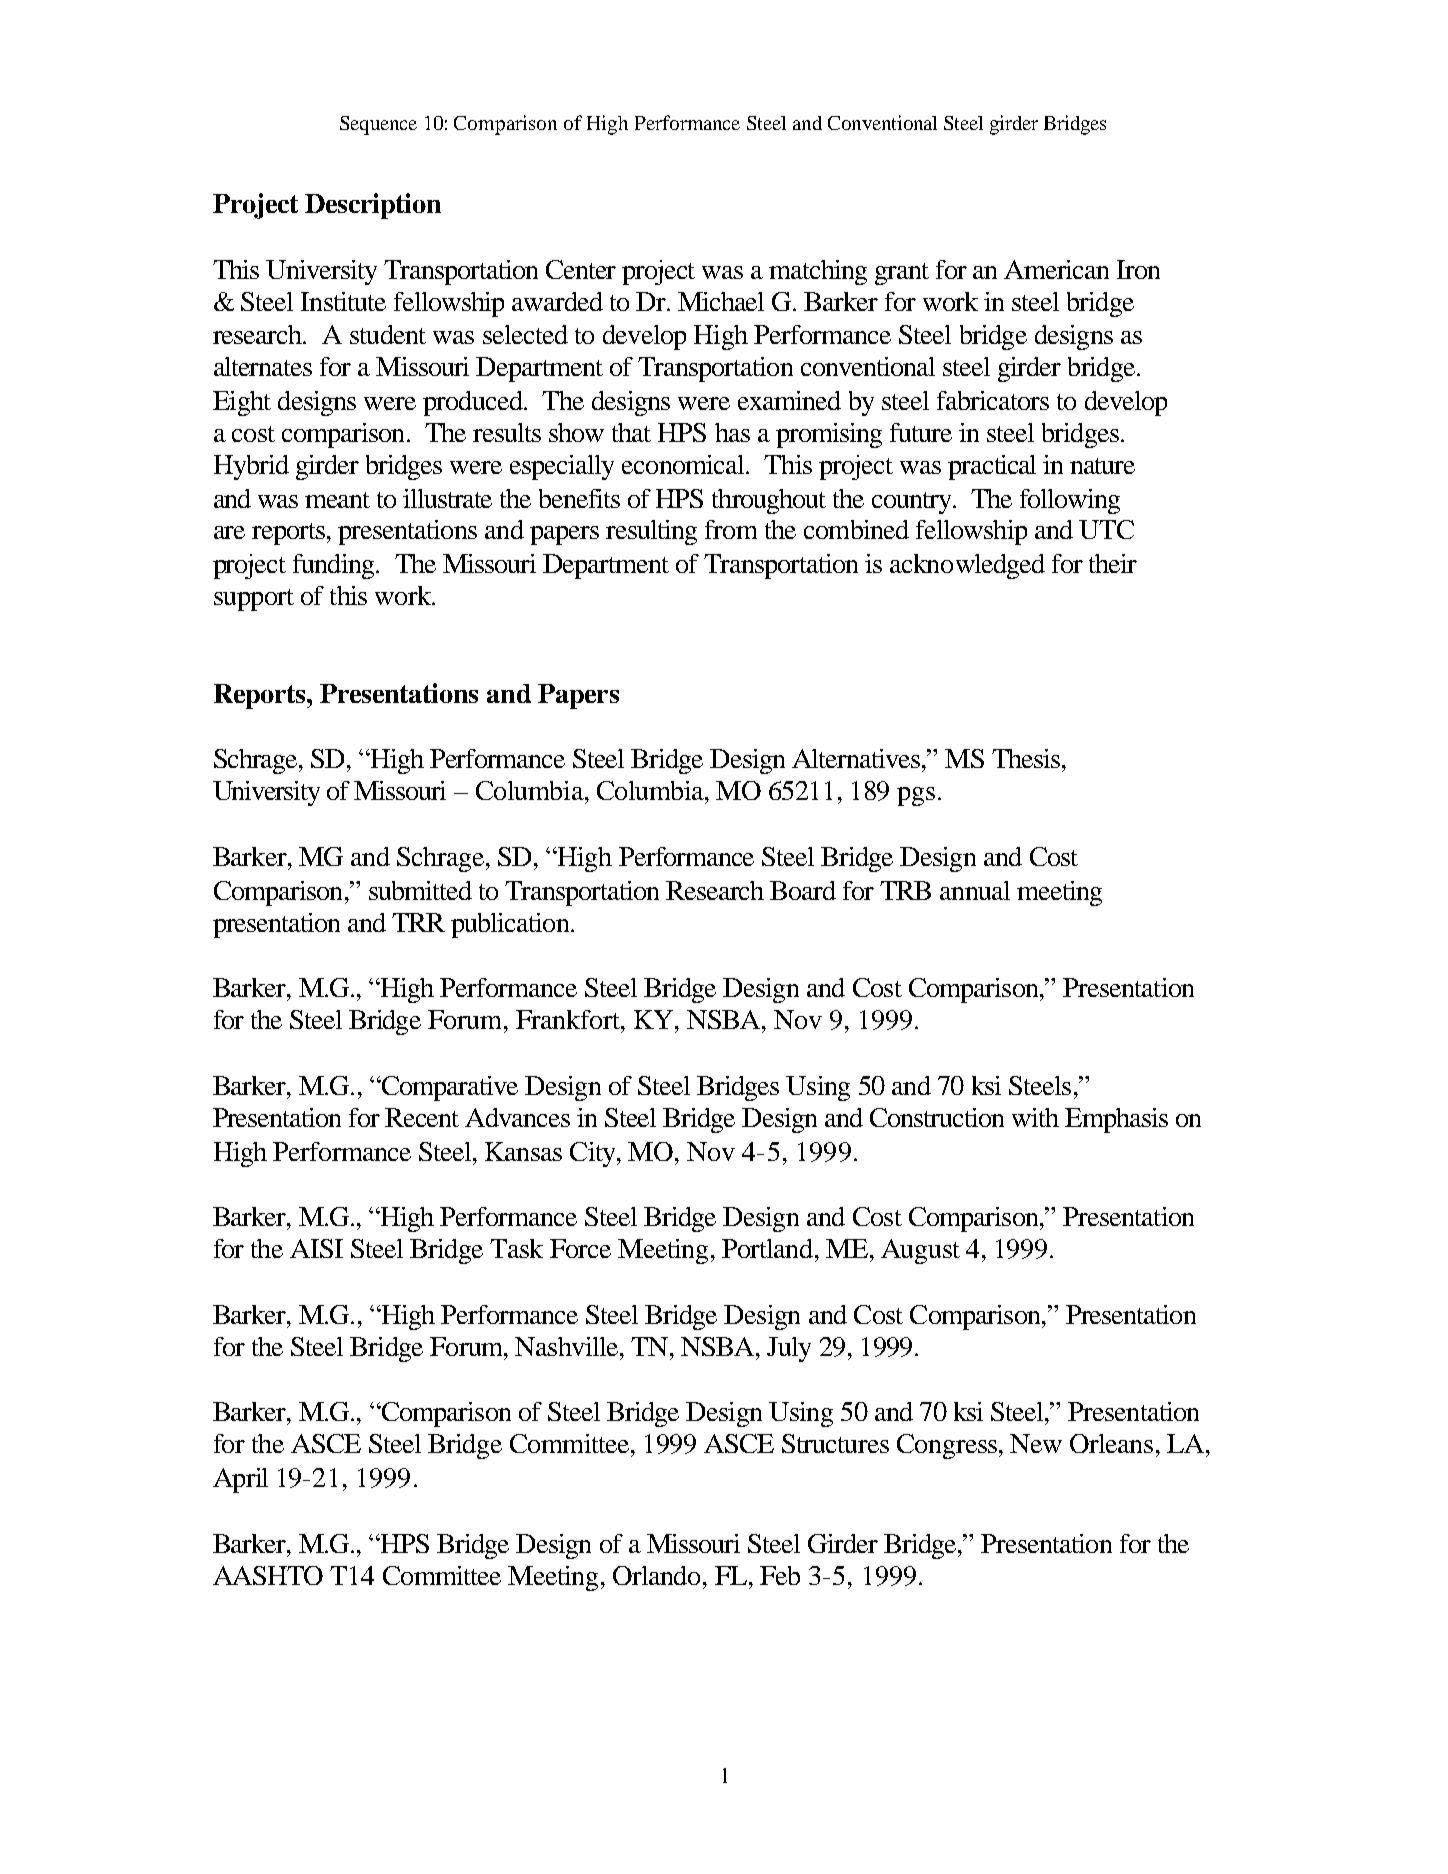 Image resolution: width=1448 pixels, height=1874 pixels. I want to click on economical, so click(684, 464).
